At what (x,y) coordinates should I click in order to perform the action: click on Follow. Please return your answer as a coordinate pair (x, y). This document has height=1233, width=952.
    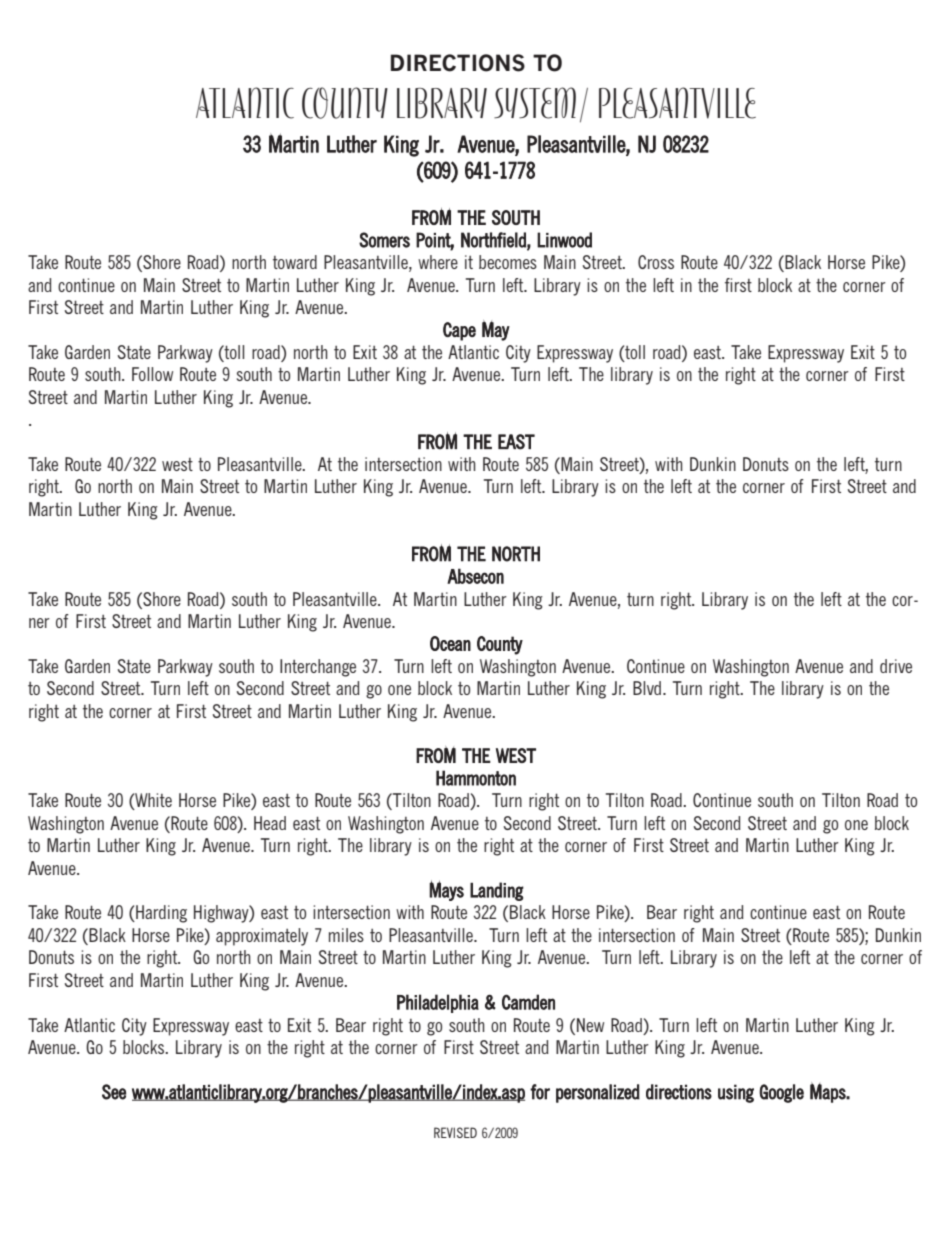
    Looking at the image, I should click on (152, 374).
